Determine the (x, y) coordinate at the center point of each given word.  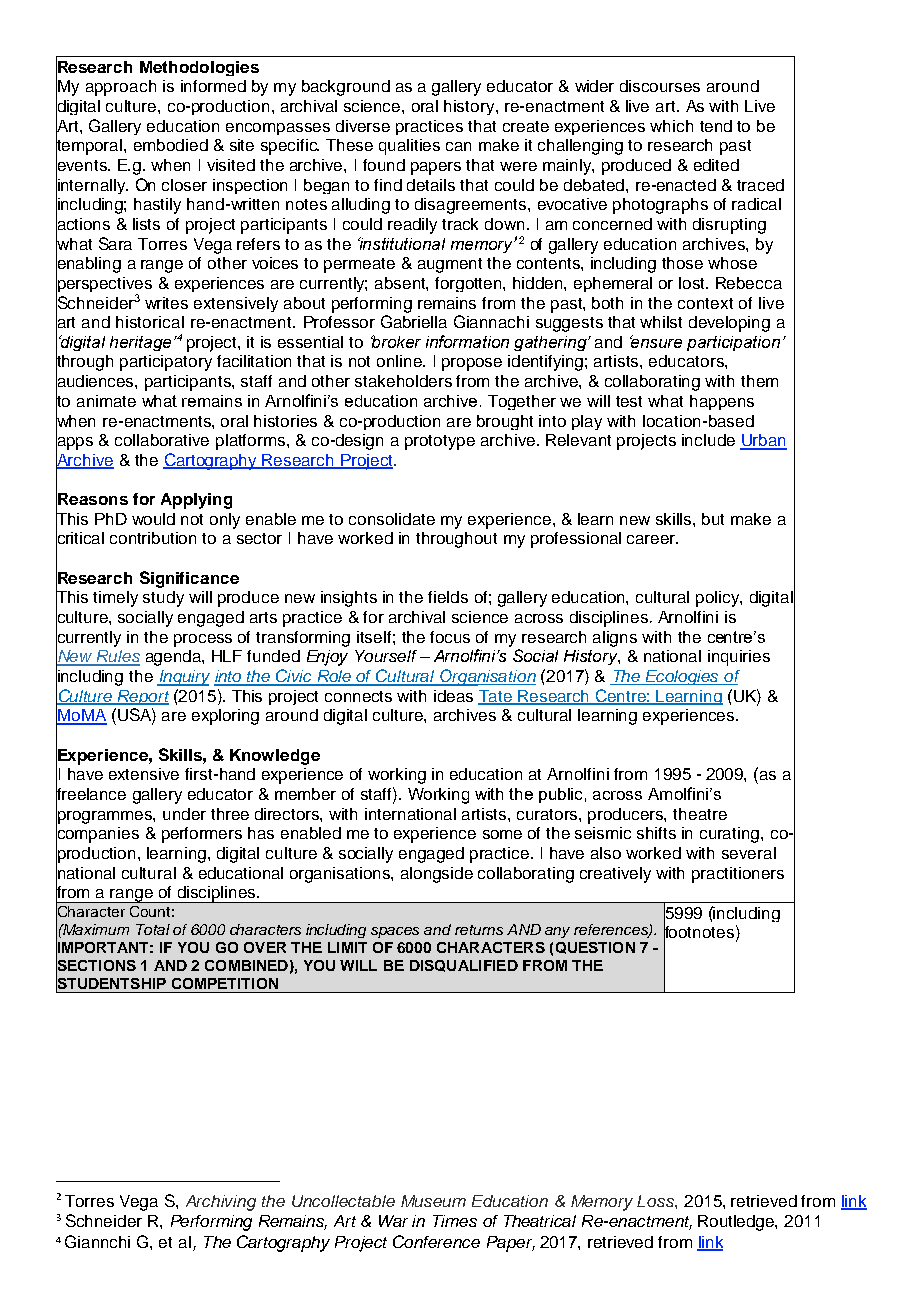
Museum (433, 1201)
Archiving (221, 1203)
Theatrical (540, 1221)
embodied (171, 145)
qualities (409, 147)
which (671, 126)
